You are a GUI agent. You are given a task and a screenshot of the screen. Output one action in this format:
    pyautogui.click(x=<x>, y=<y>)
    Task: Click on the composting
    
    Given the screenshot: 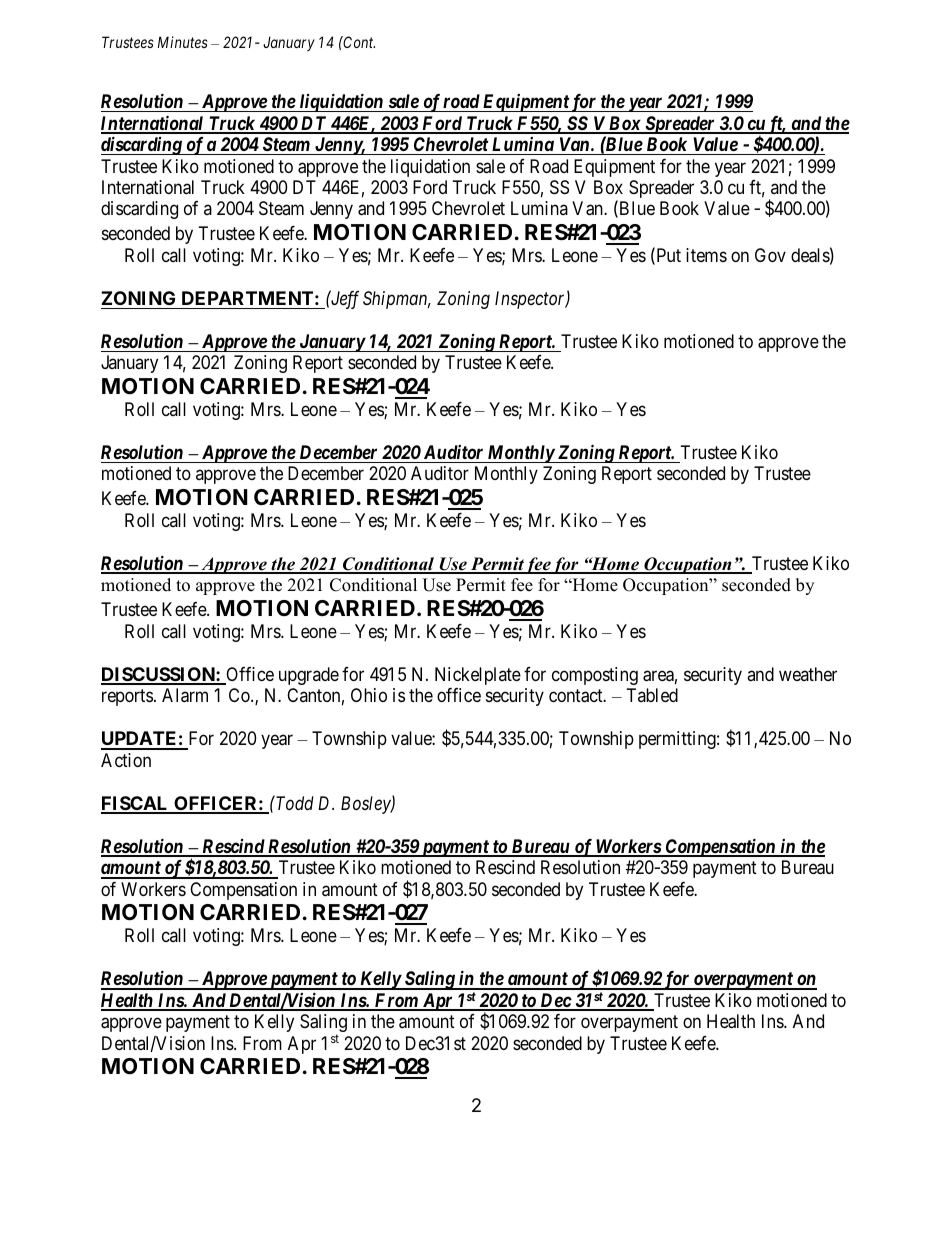 What is the action you would take?
    pyautogui.click(x=595, y=676)
